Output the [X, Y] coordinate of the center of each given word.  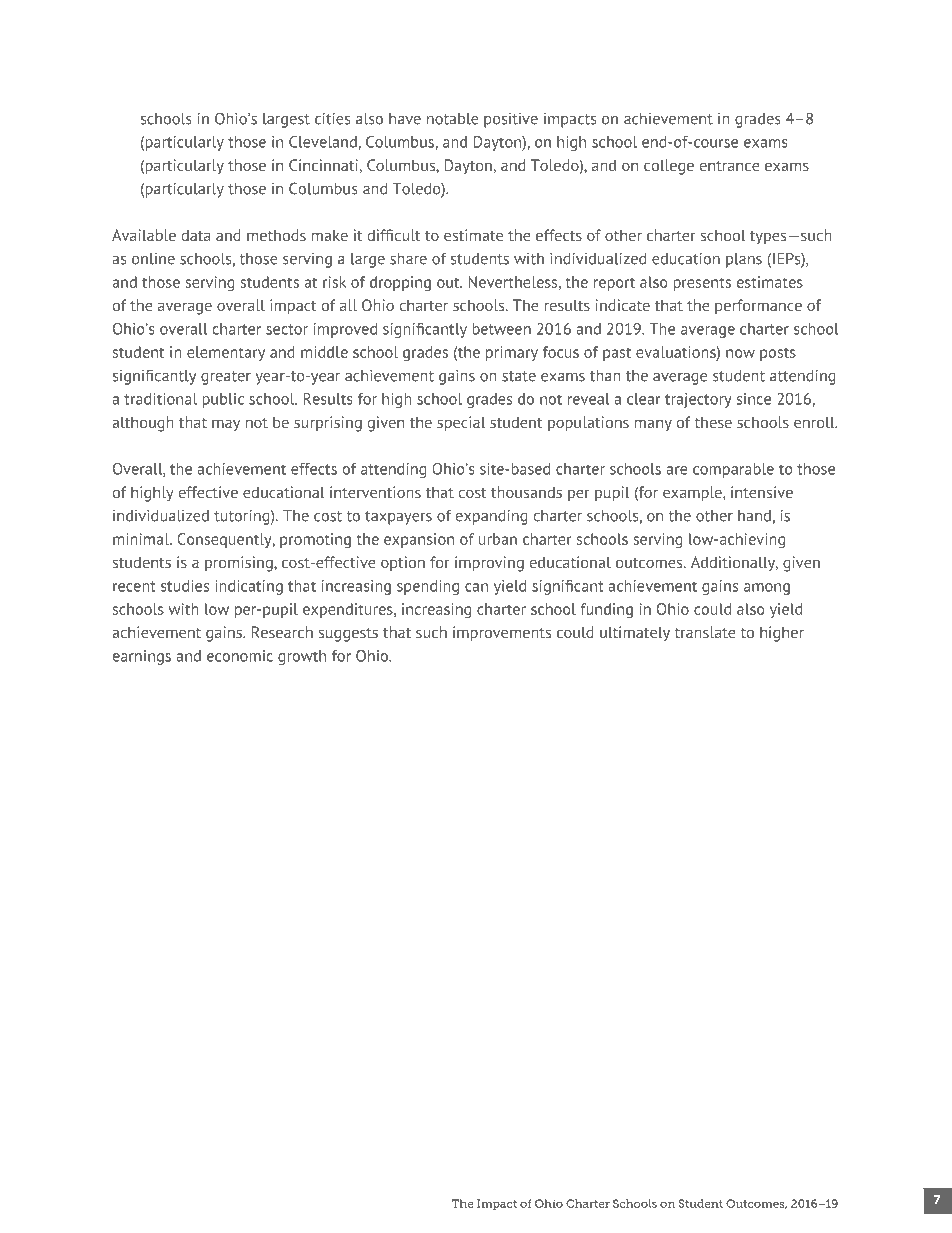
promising [240, 564]
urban [498, 539]
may [226, 425]
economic [240, 656]
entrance [729, 166]
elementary [226, 353]
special [461, 424]
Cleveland [324, 143]
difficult [394, 235]
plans [744, 260]
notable [452, 119]
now [740, 353]
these [713, 422]
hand [754, 516]
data [196, 235]
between [501, 329]
